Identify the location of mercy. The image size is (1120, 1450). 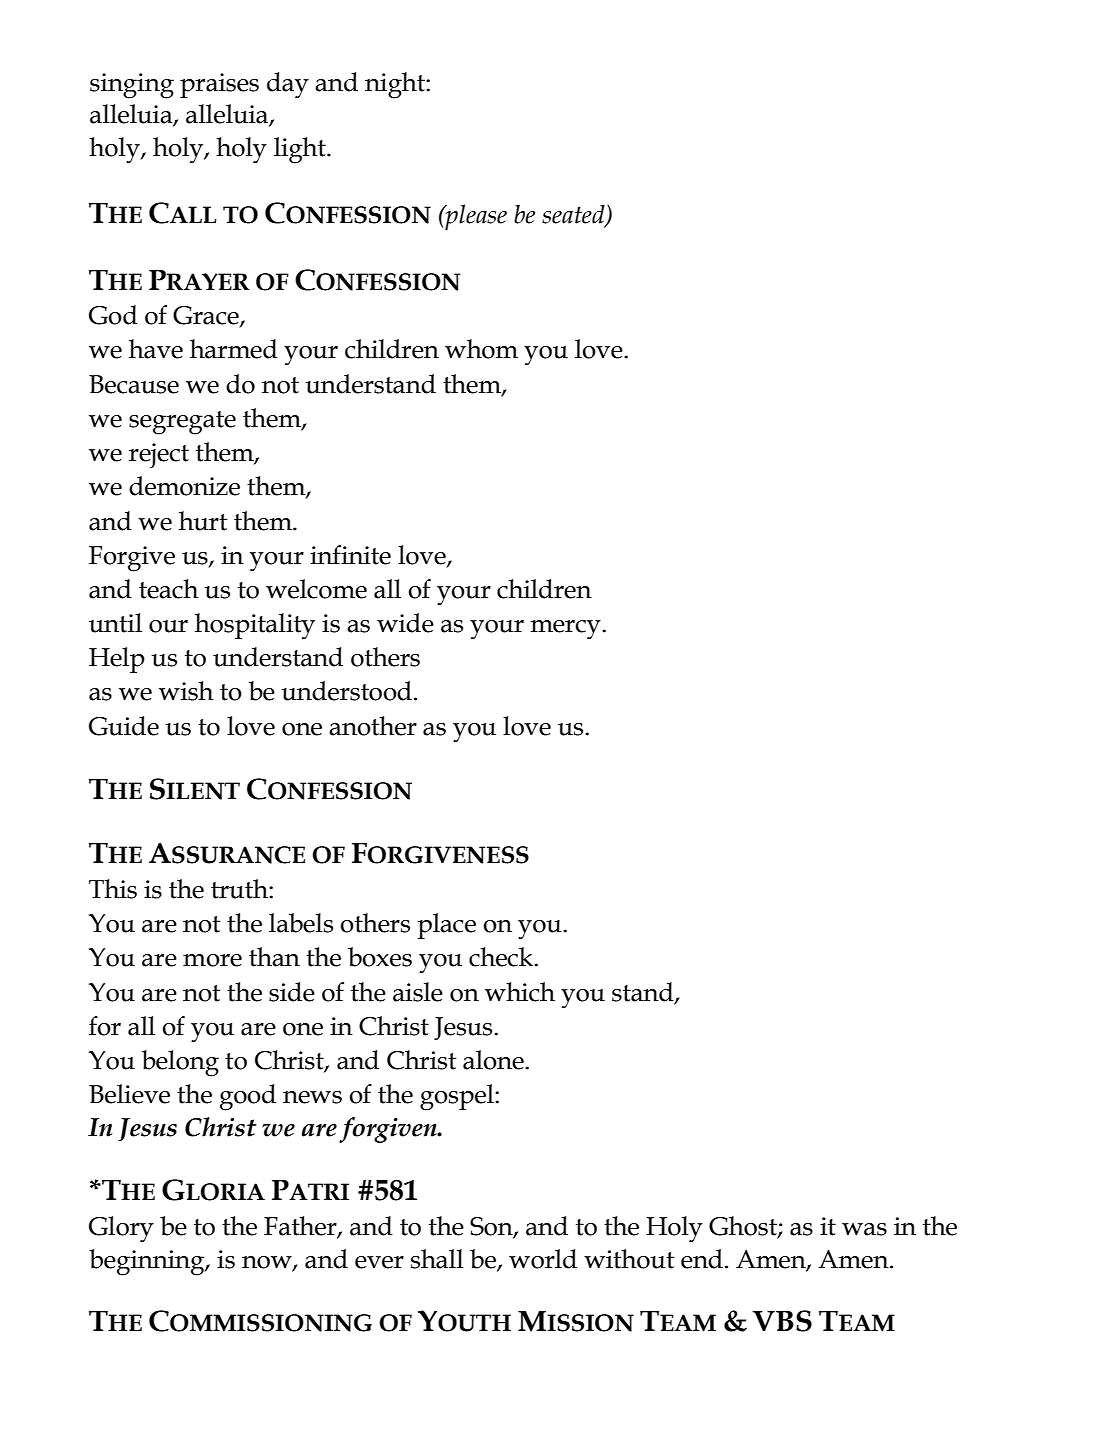
(567, 629).
